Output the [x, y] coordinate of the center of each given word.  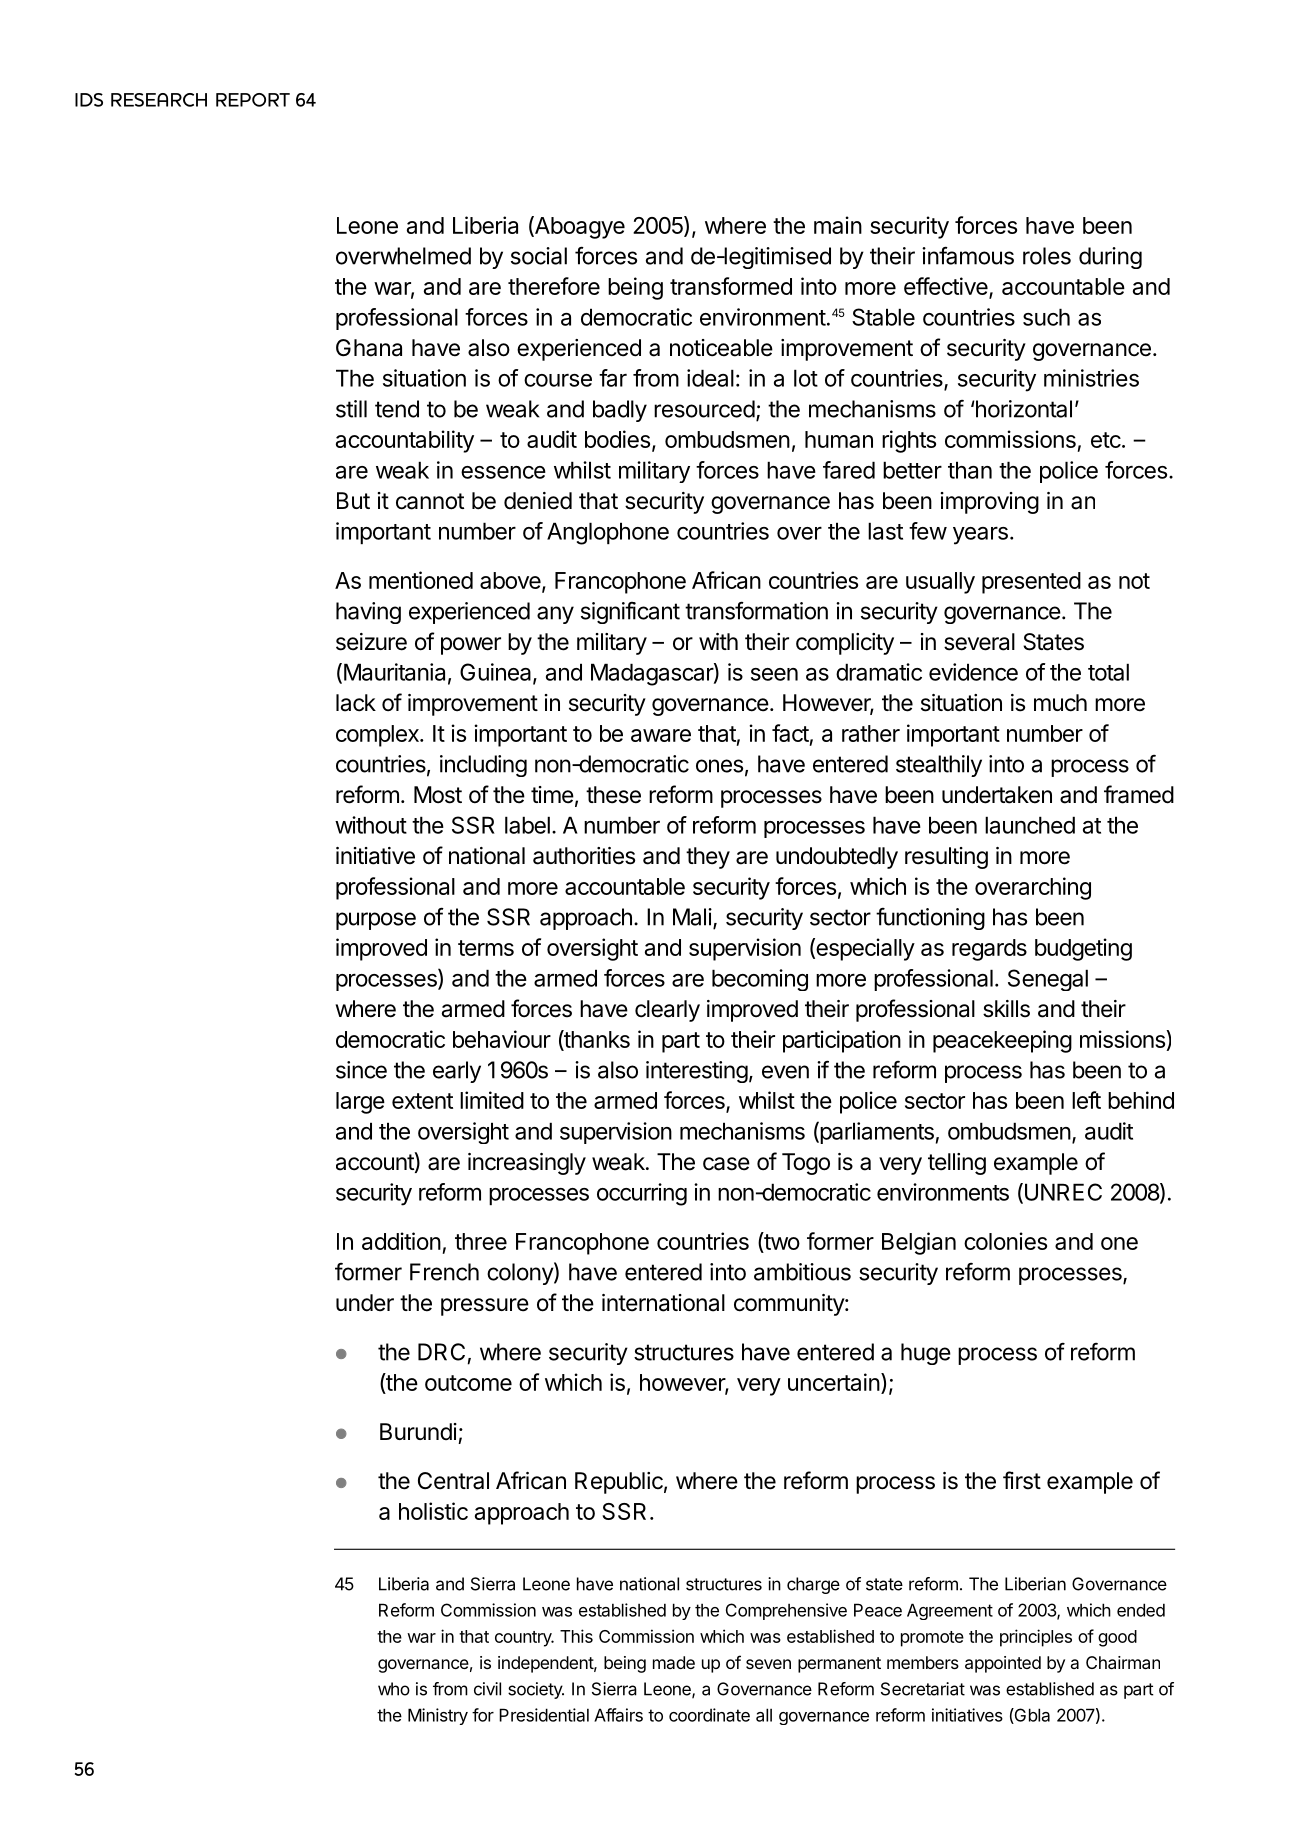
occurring [642, 1194]
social [539, 256]
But [353, 500]
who [394, 1689]
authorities [584, 856]
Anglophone [608, 533]
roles [1047, 256]
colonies [1005, 1241]
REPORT [253, 100]
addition [401, 1241]
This [576, 1636]
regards [989, 950]
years [980, 536]
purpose [376, 921]
